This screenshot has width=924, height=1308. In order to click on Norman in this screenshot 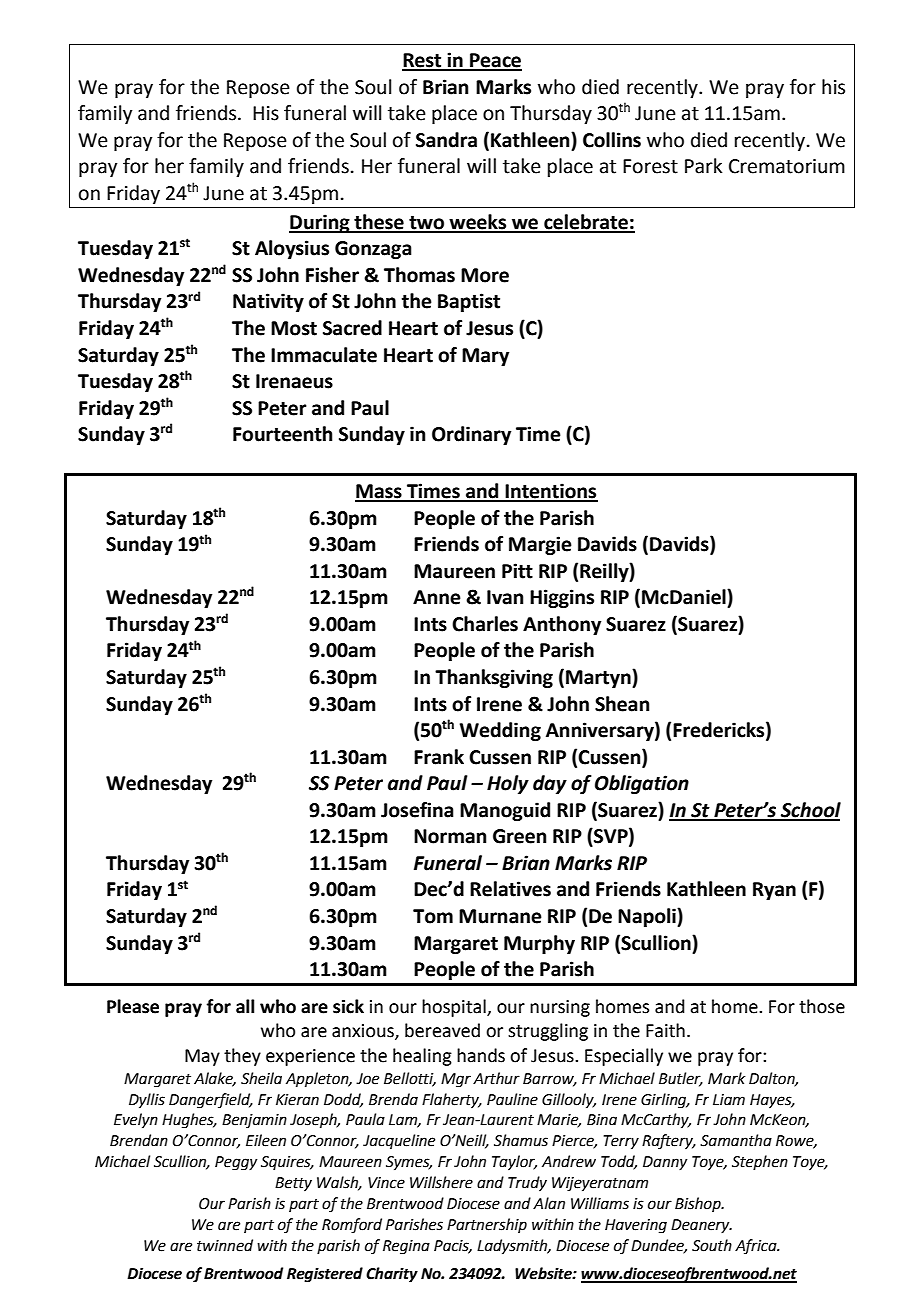, I will do `click(450, 836)`.
